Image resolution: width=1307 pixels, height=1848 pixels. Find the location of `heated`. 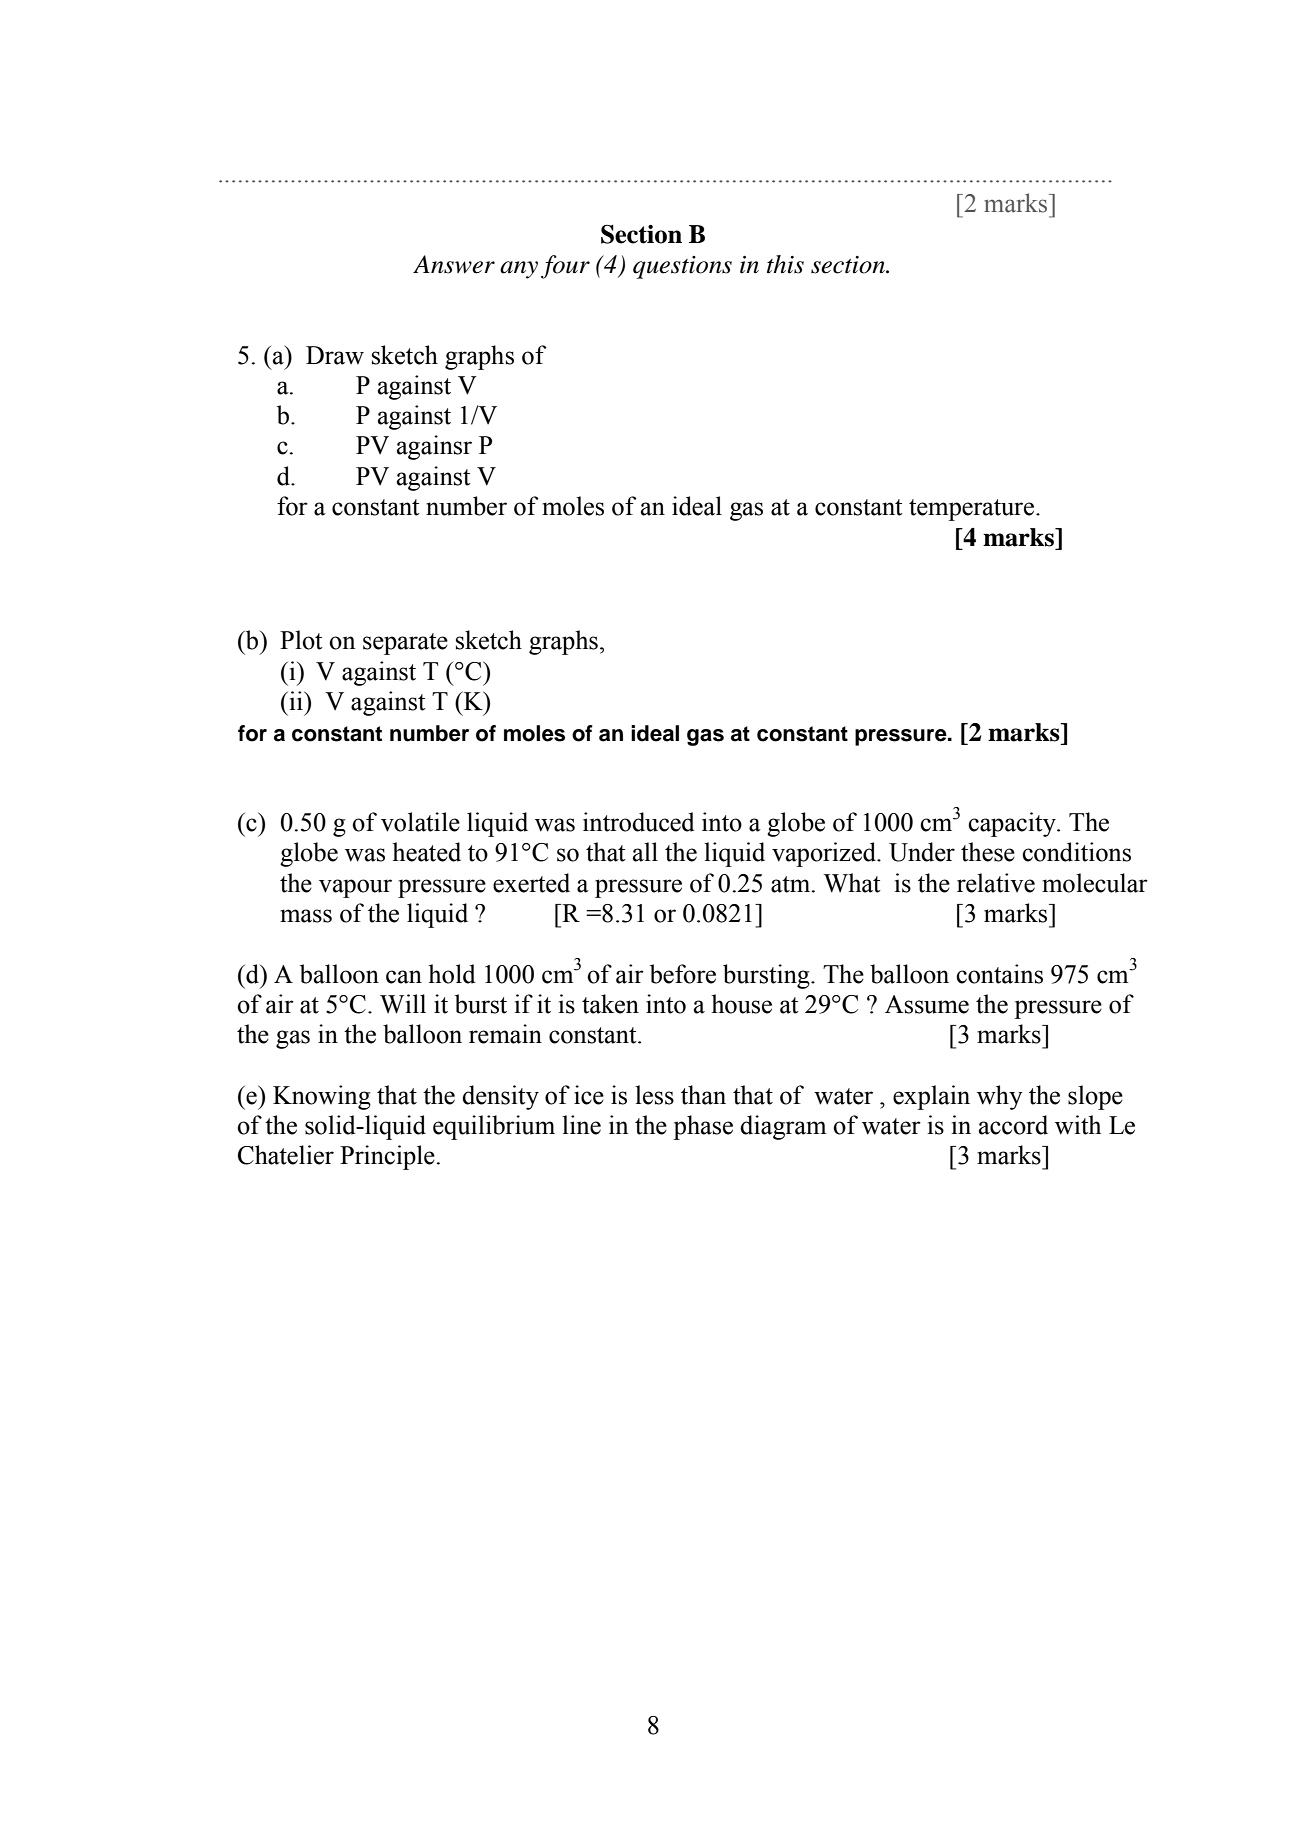

heated is located at coordinates (426, 852).
